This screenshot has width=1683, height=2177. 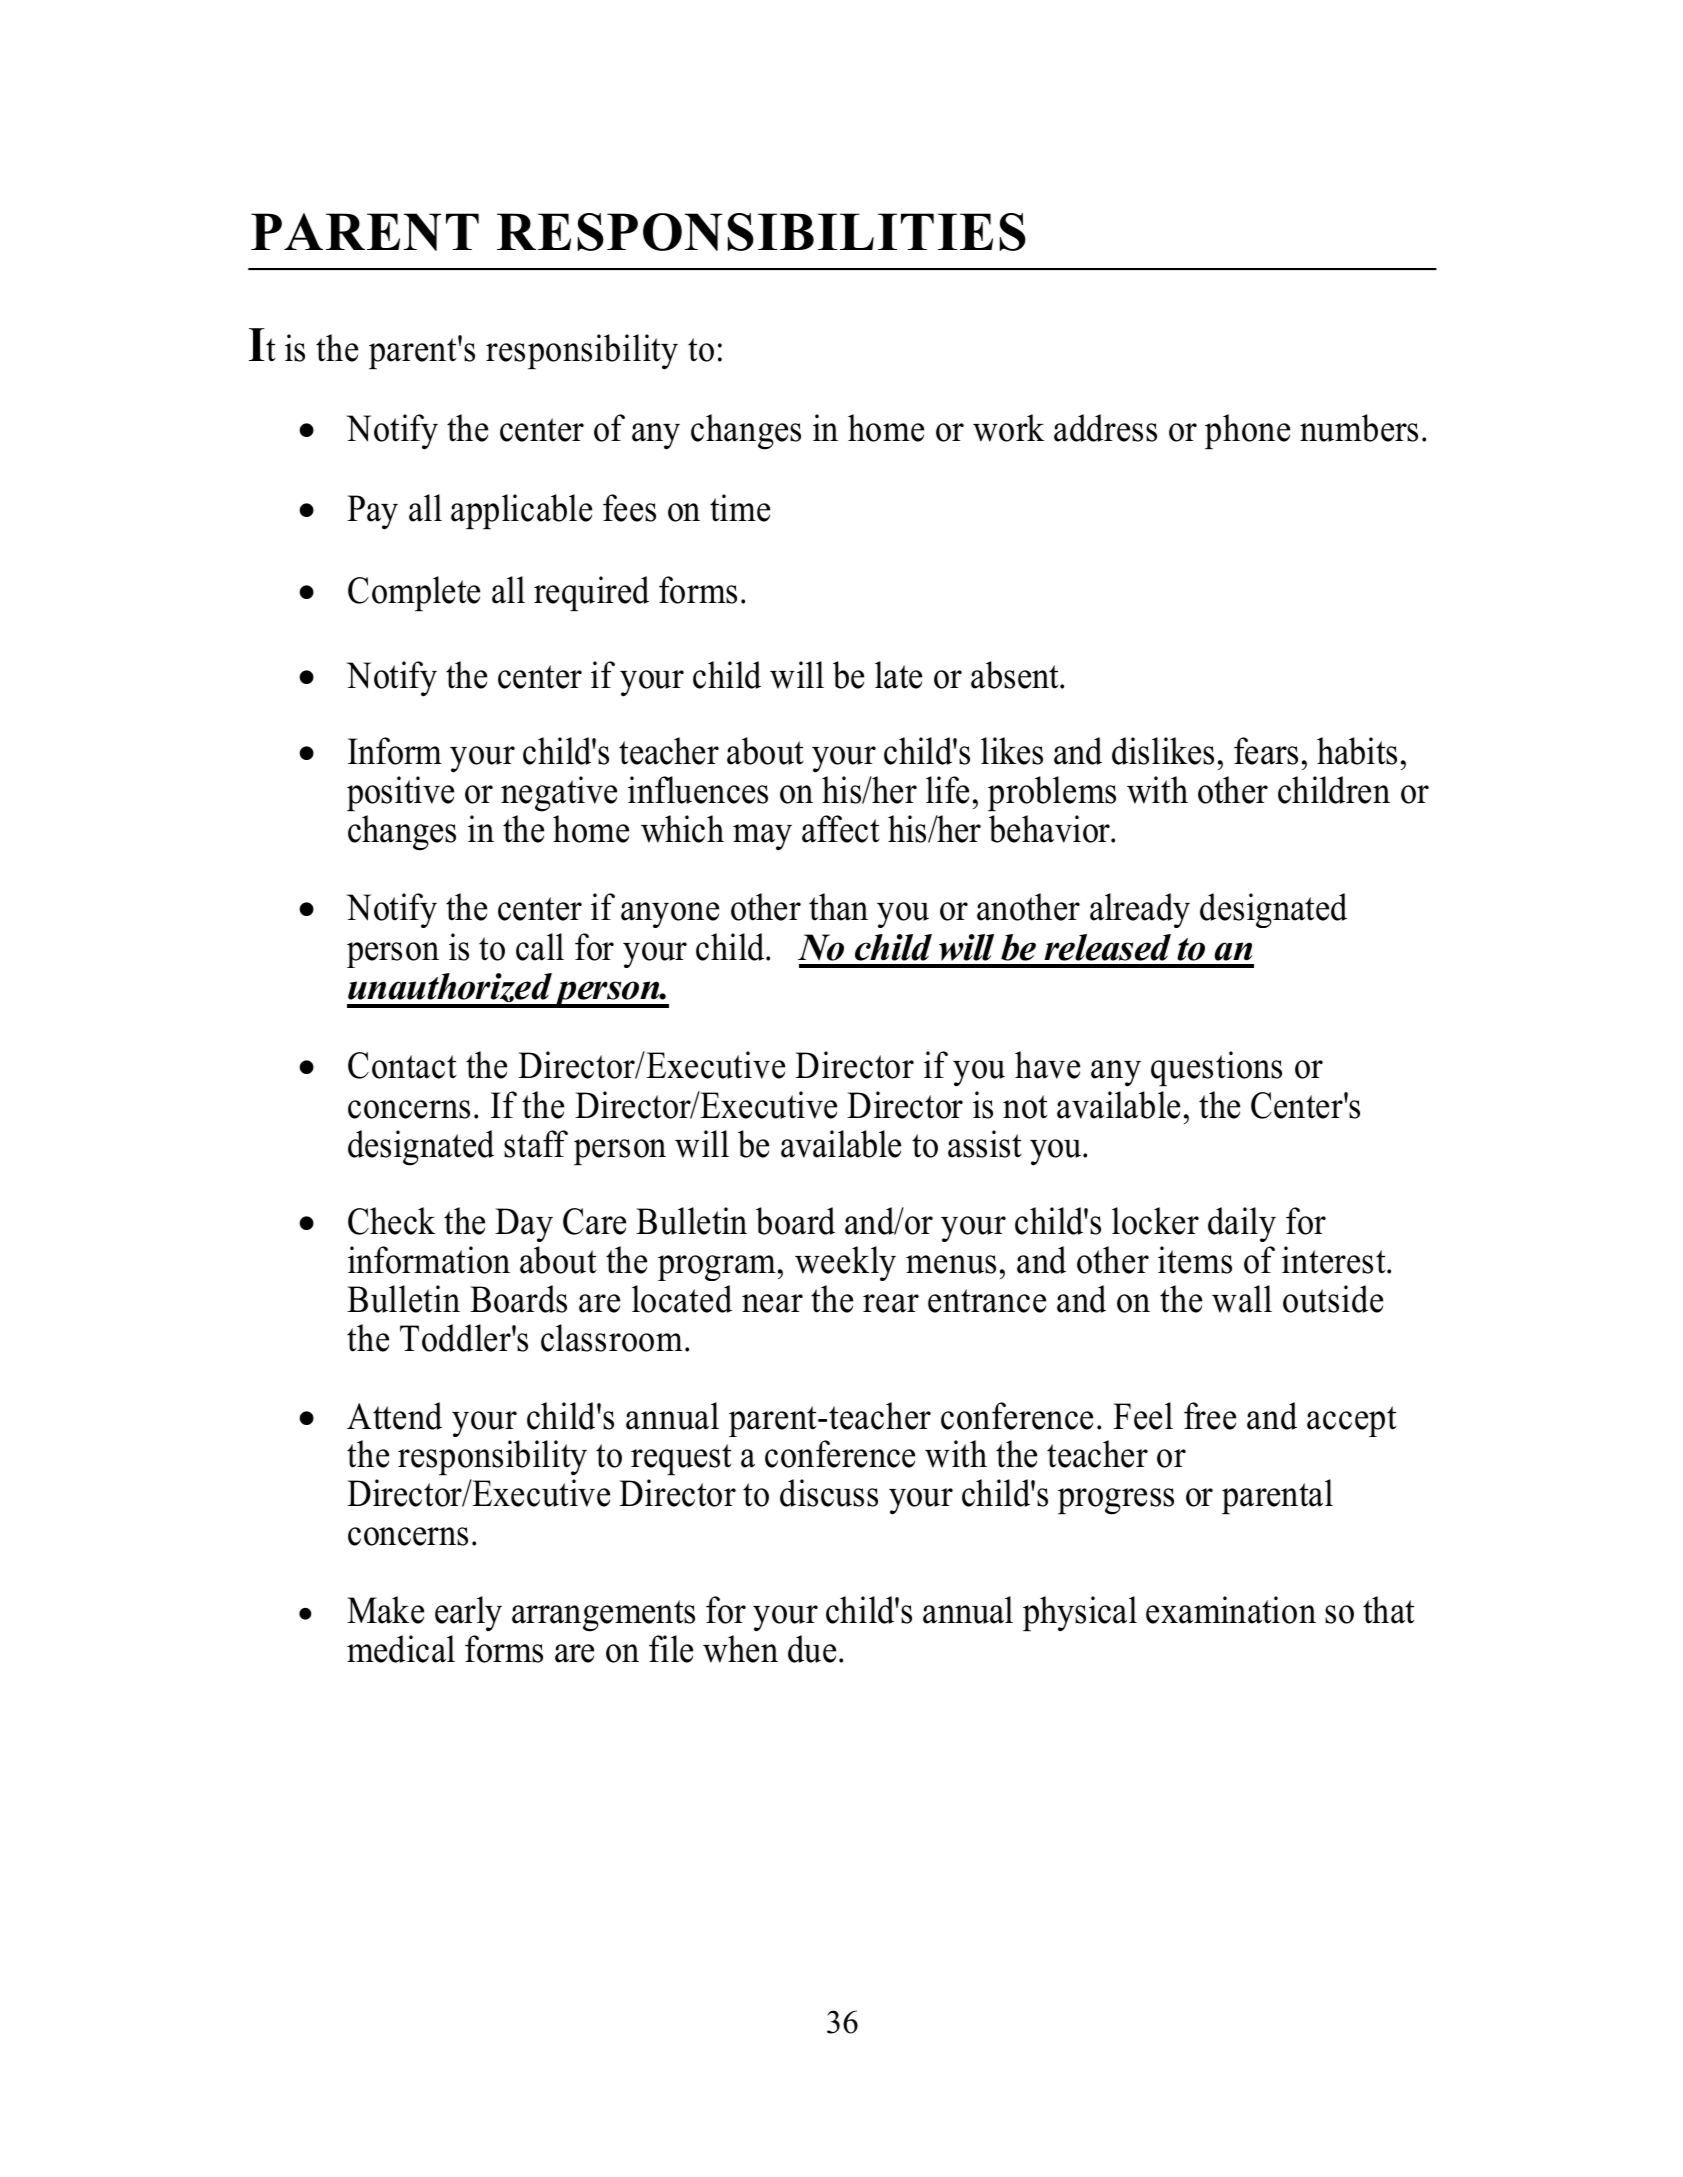 What do you see at coordinates (468, 1614) in the screenshot?
I see `early` at bounding box center [468, 1614].
